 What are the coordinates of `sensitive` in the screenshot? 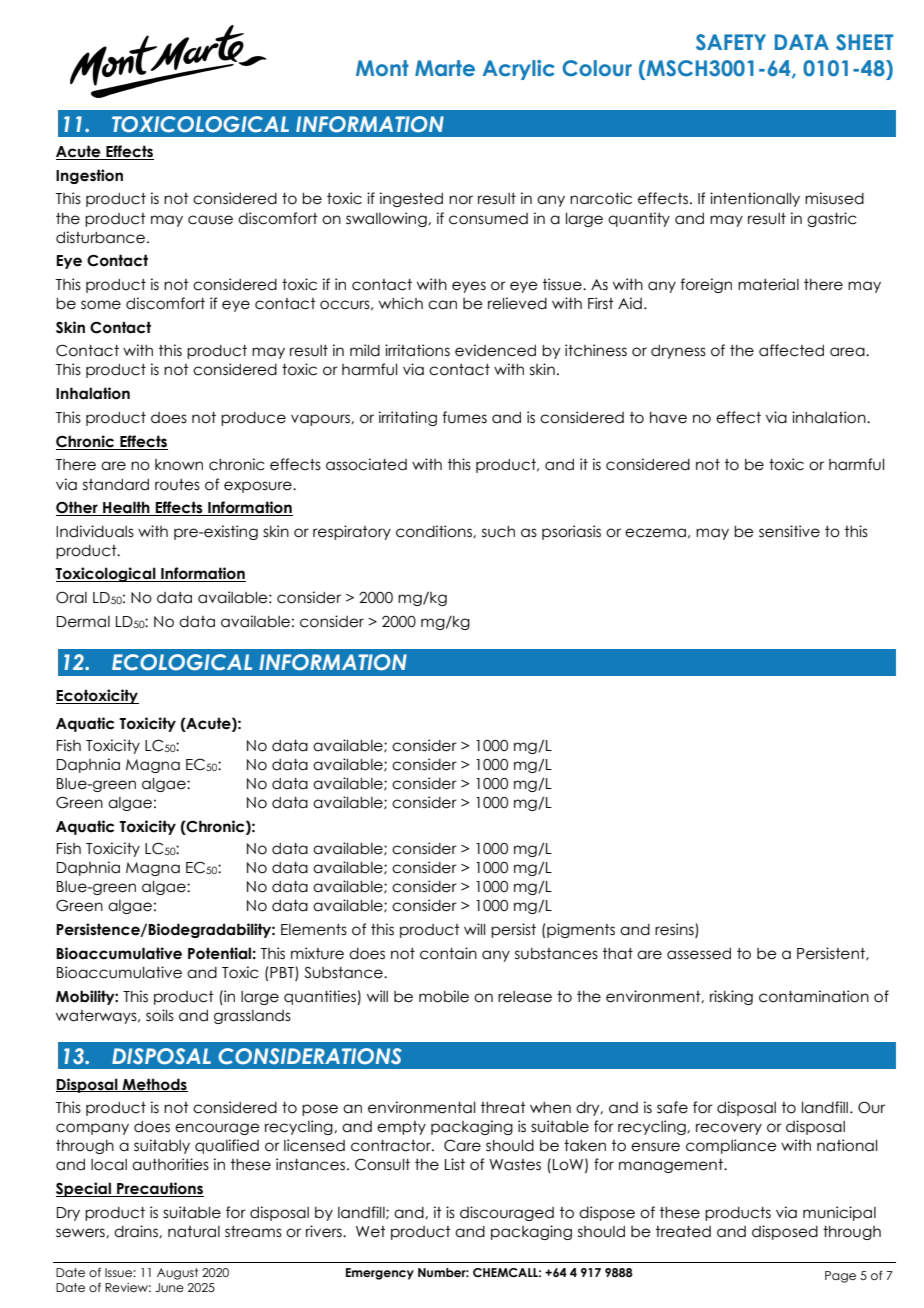 It's located at (789, 531).
